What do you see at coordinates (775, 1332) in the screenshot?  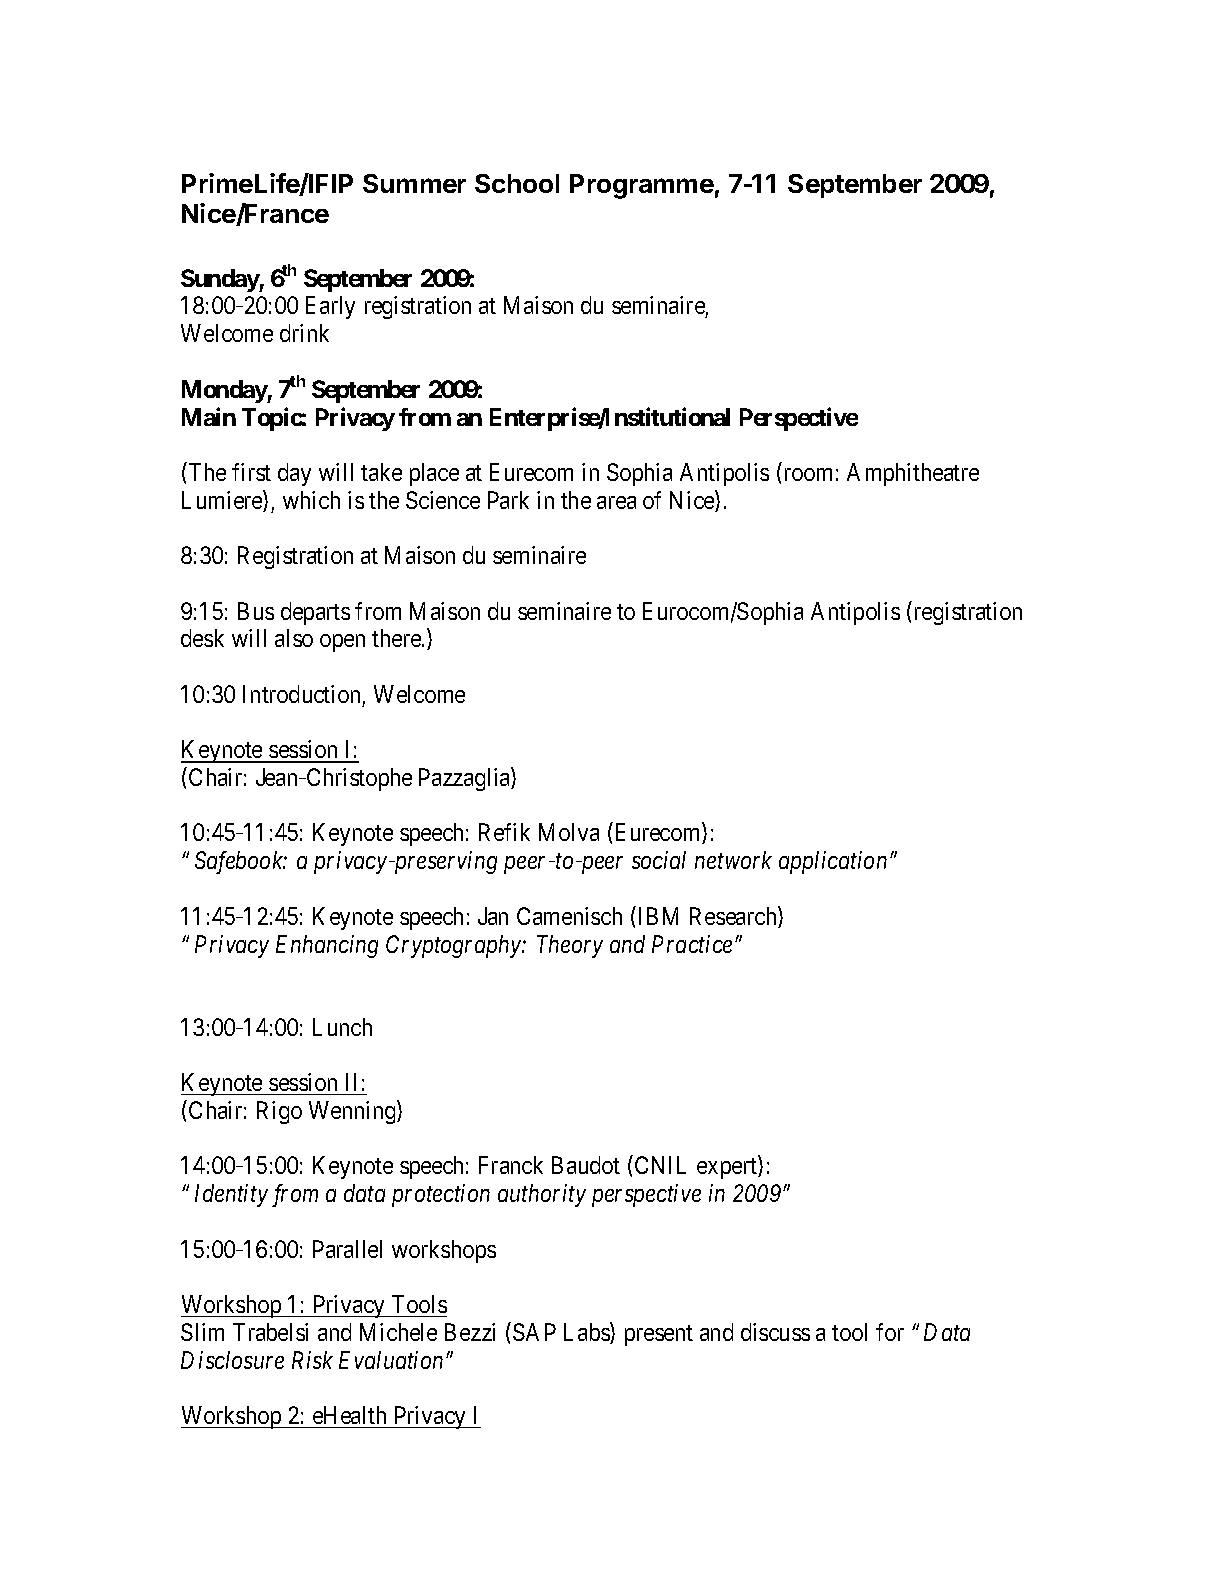 I see `discuss` at bounding box center [775, 1332].
